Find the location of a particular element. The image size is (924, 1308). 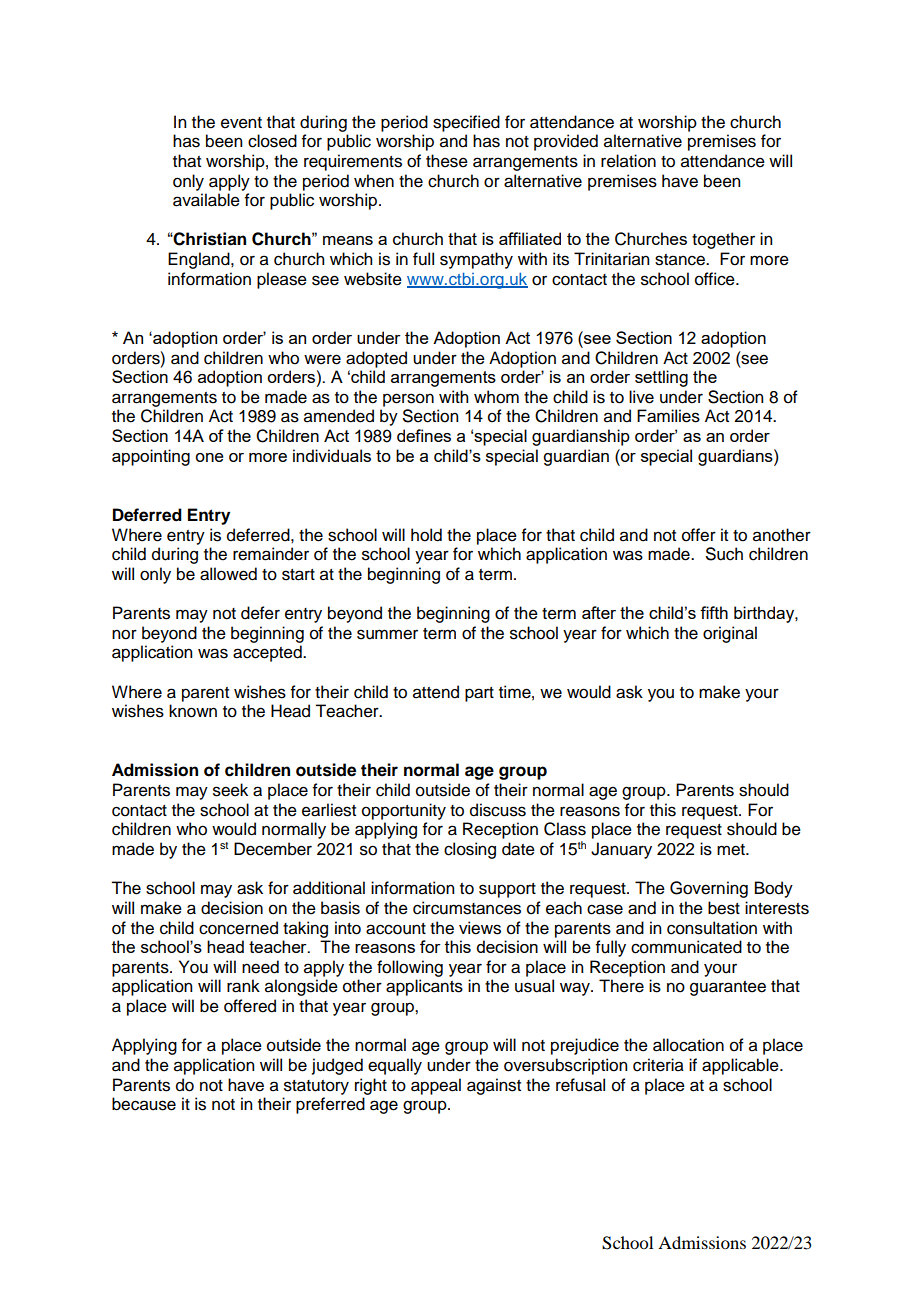

met is located at coordinates (732, 850).
